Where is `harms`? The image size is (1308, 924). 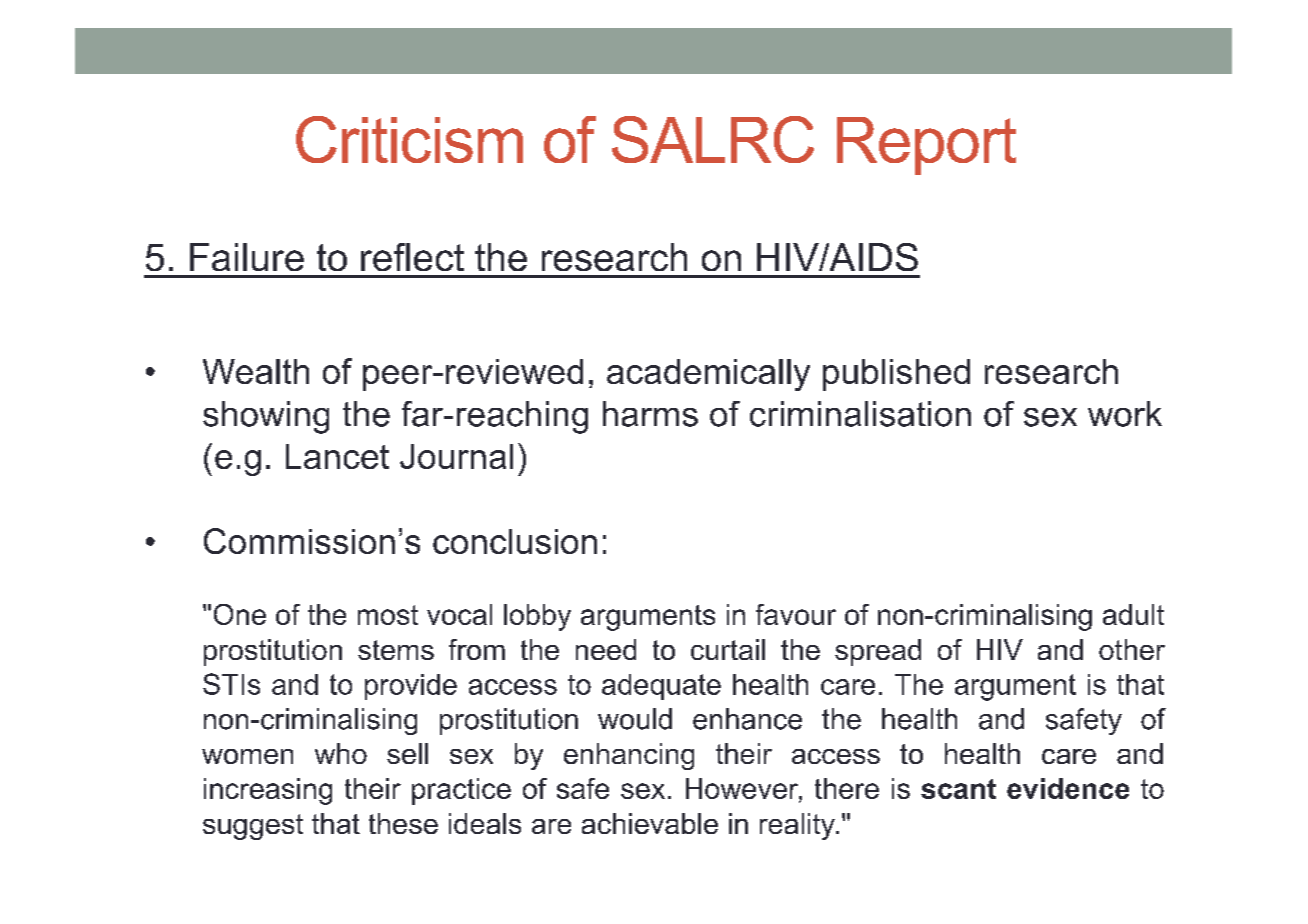
harms is located at coordinates (650, 414).
